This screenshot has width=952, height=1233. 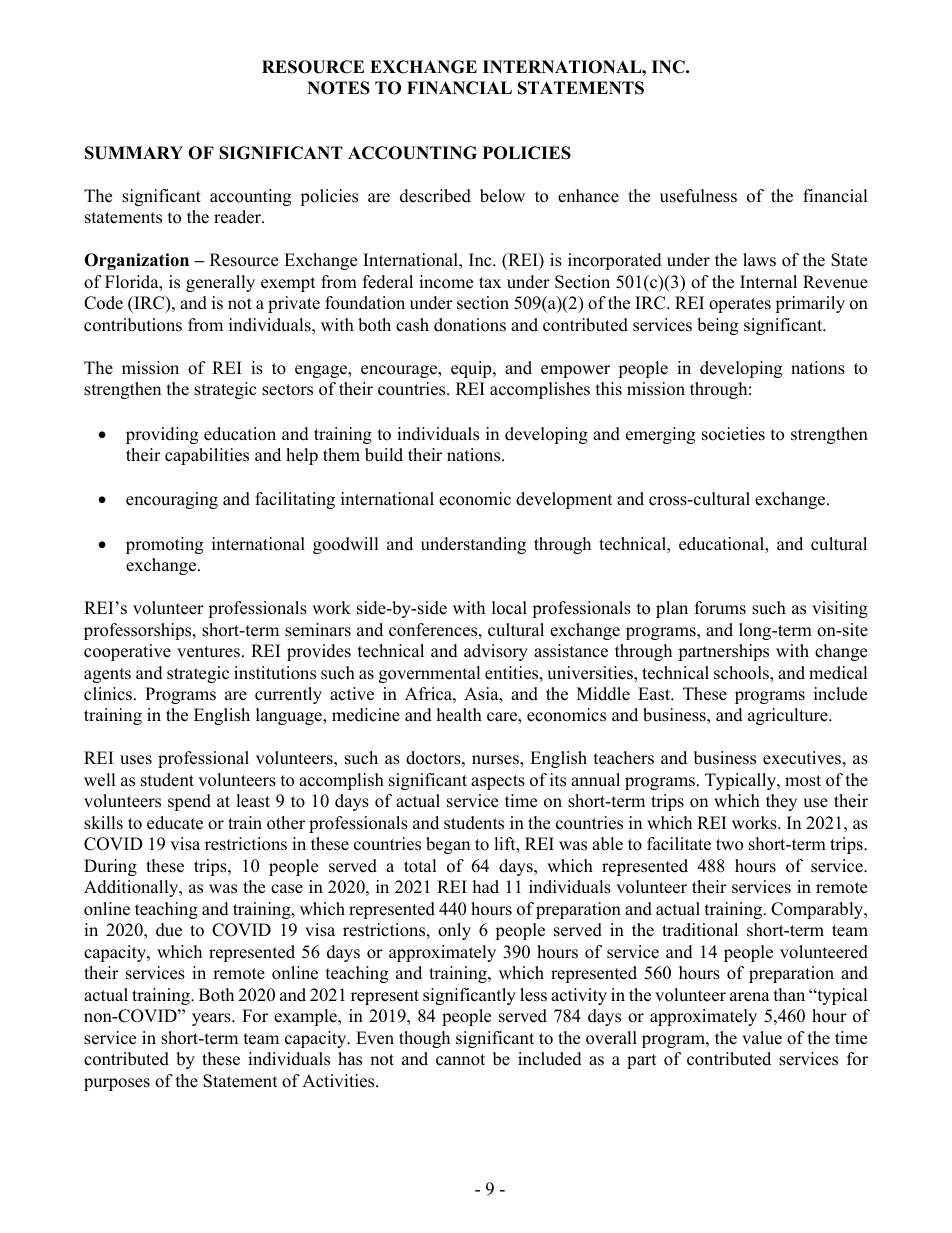 I want to click on uses, so click(x=136, y=760).
